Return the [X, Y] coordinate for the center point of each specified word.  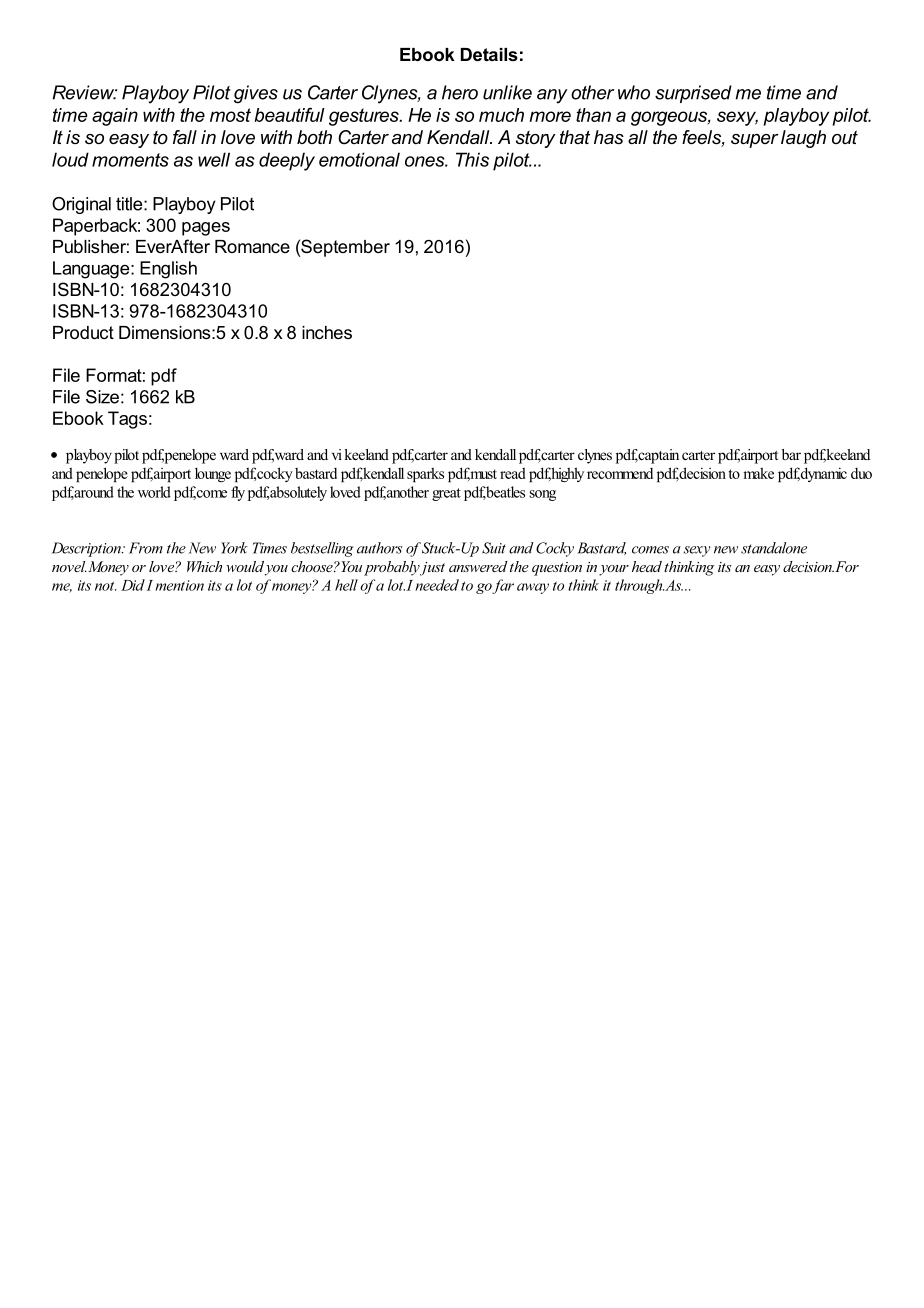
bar [791, 454]
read [513, 473]
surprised [693, 94]
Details [489, 54]
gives [256, 94]
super [754, 141]
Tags [127, 420]
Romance [252, 246]
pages [206, 229]
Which [204, 566]
